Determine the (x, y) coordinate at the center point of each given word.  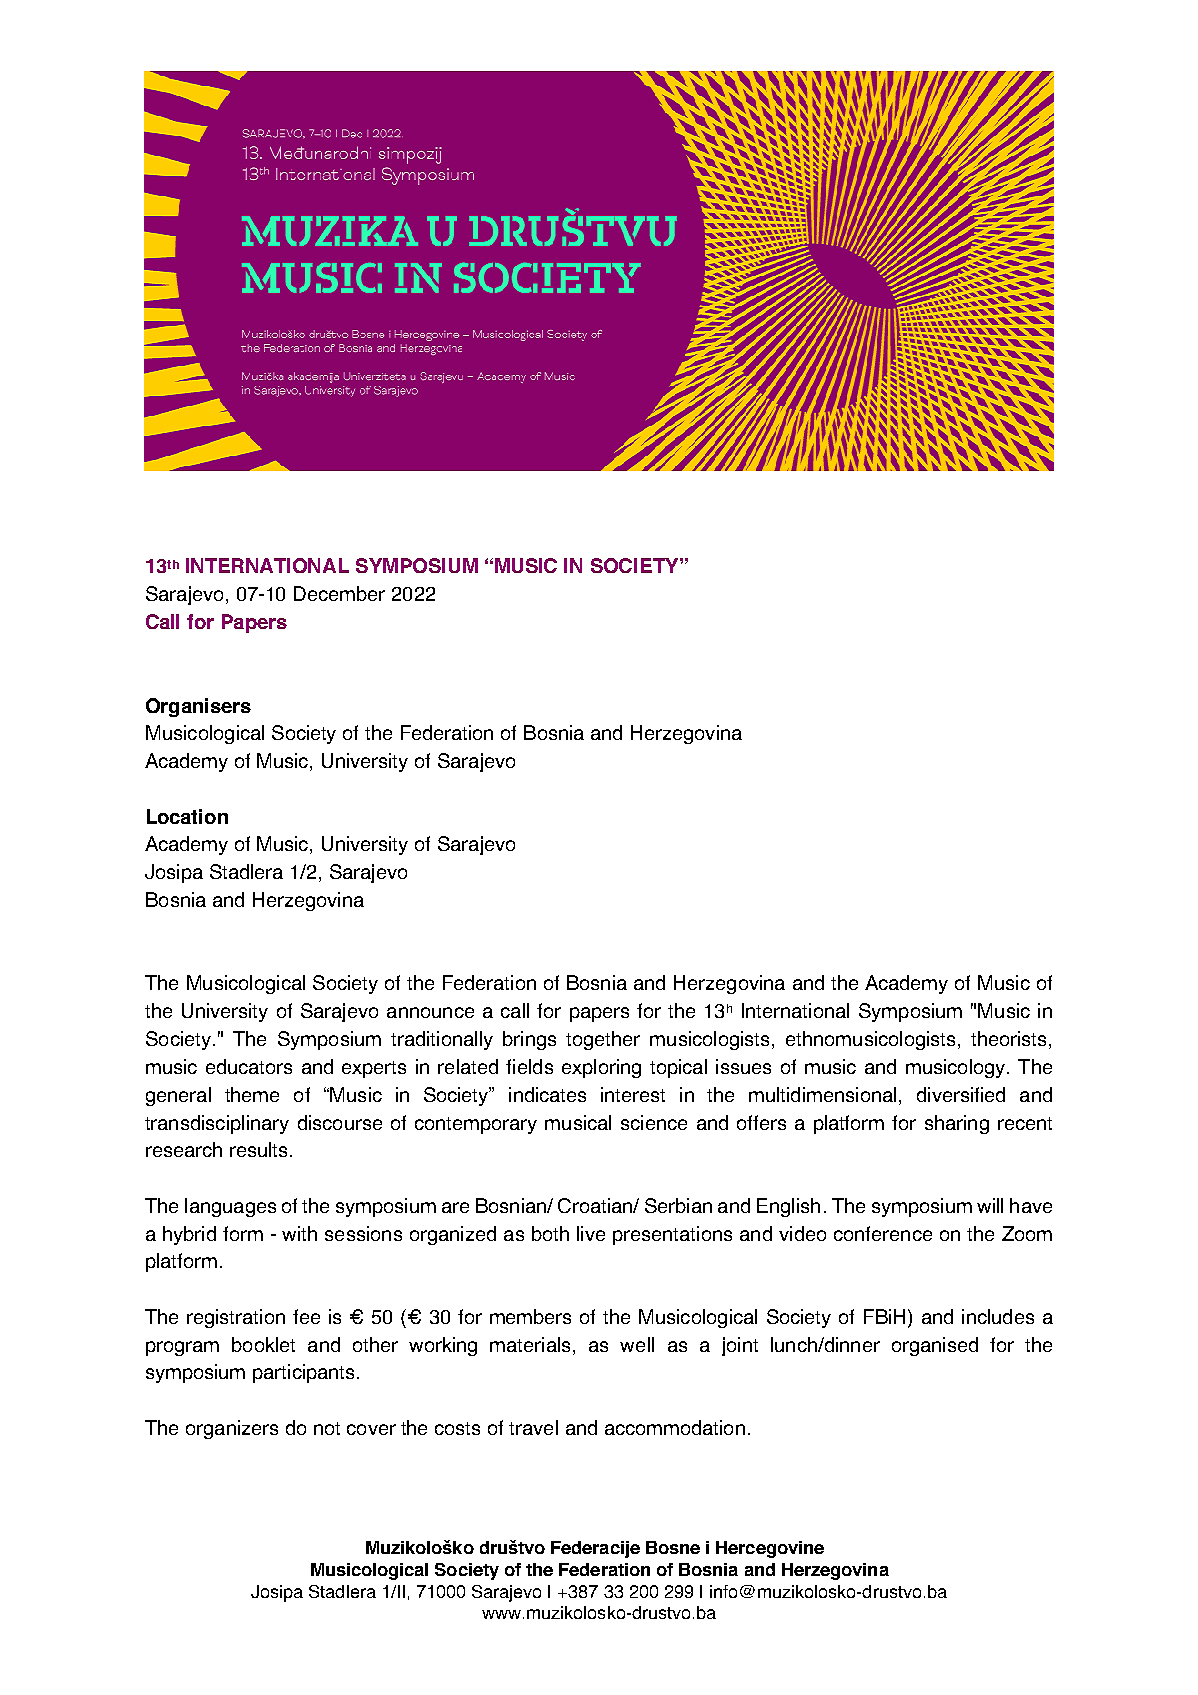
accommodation (675, 1427)
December (339, 593)
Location (187, 816)
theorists (1008, 1038)
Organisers (198, 707)
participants (303, 1373)
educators (249, 1066)
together (603, 1040)
